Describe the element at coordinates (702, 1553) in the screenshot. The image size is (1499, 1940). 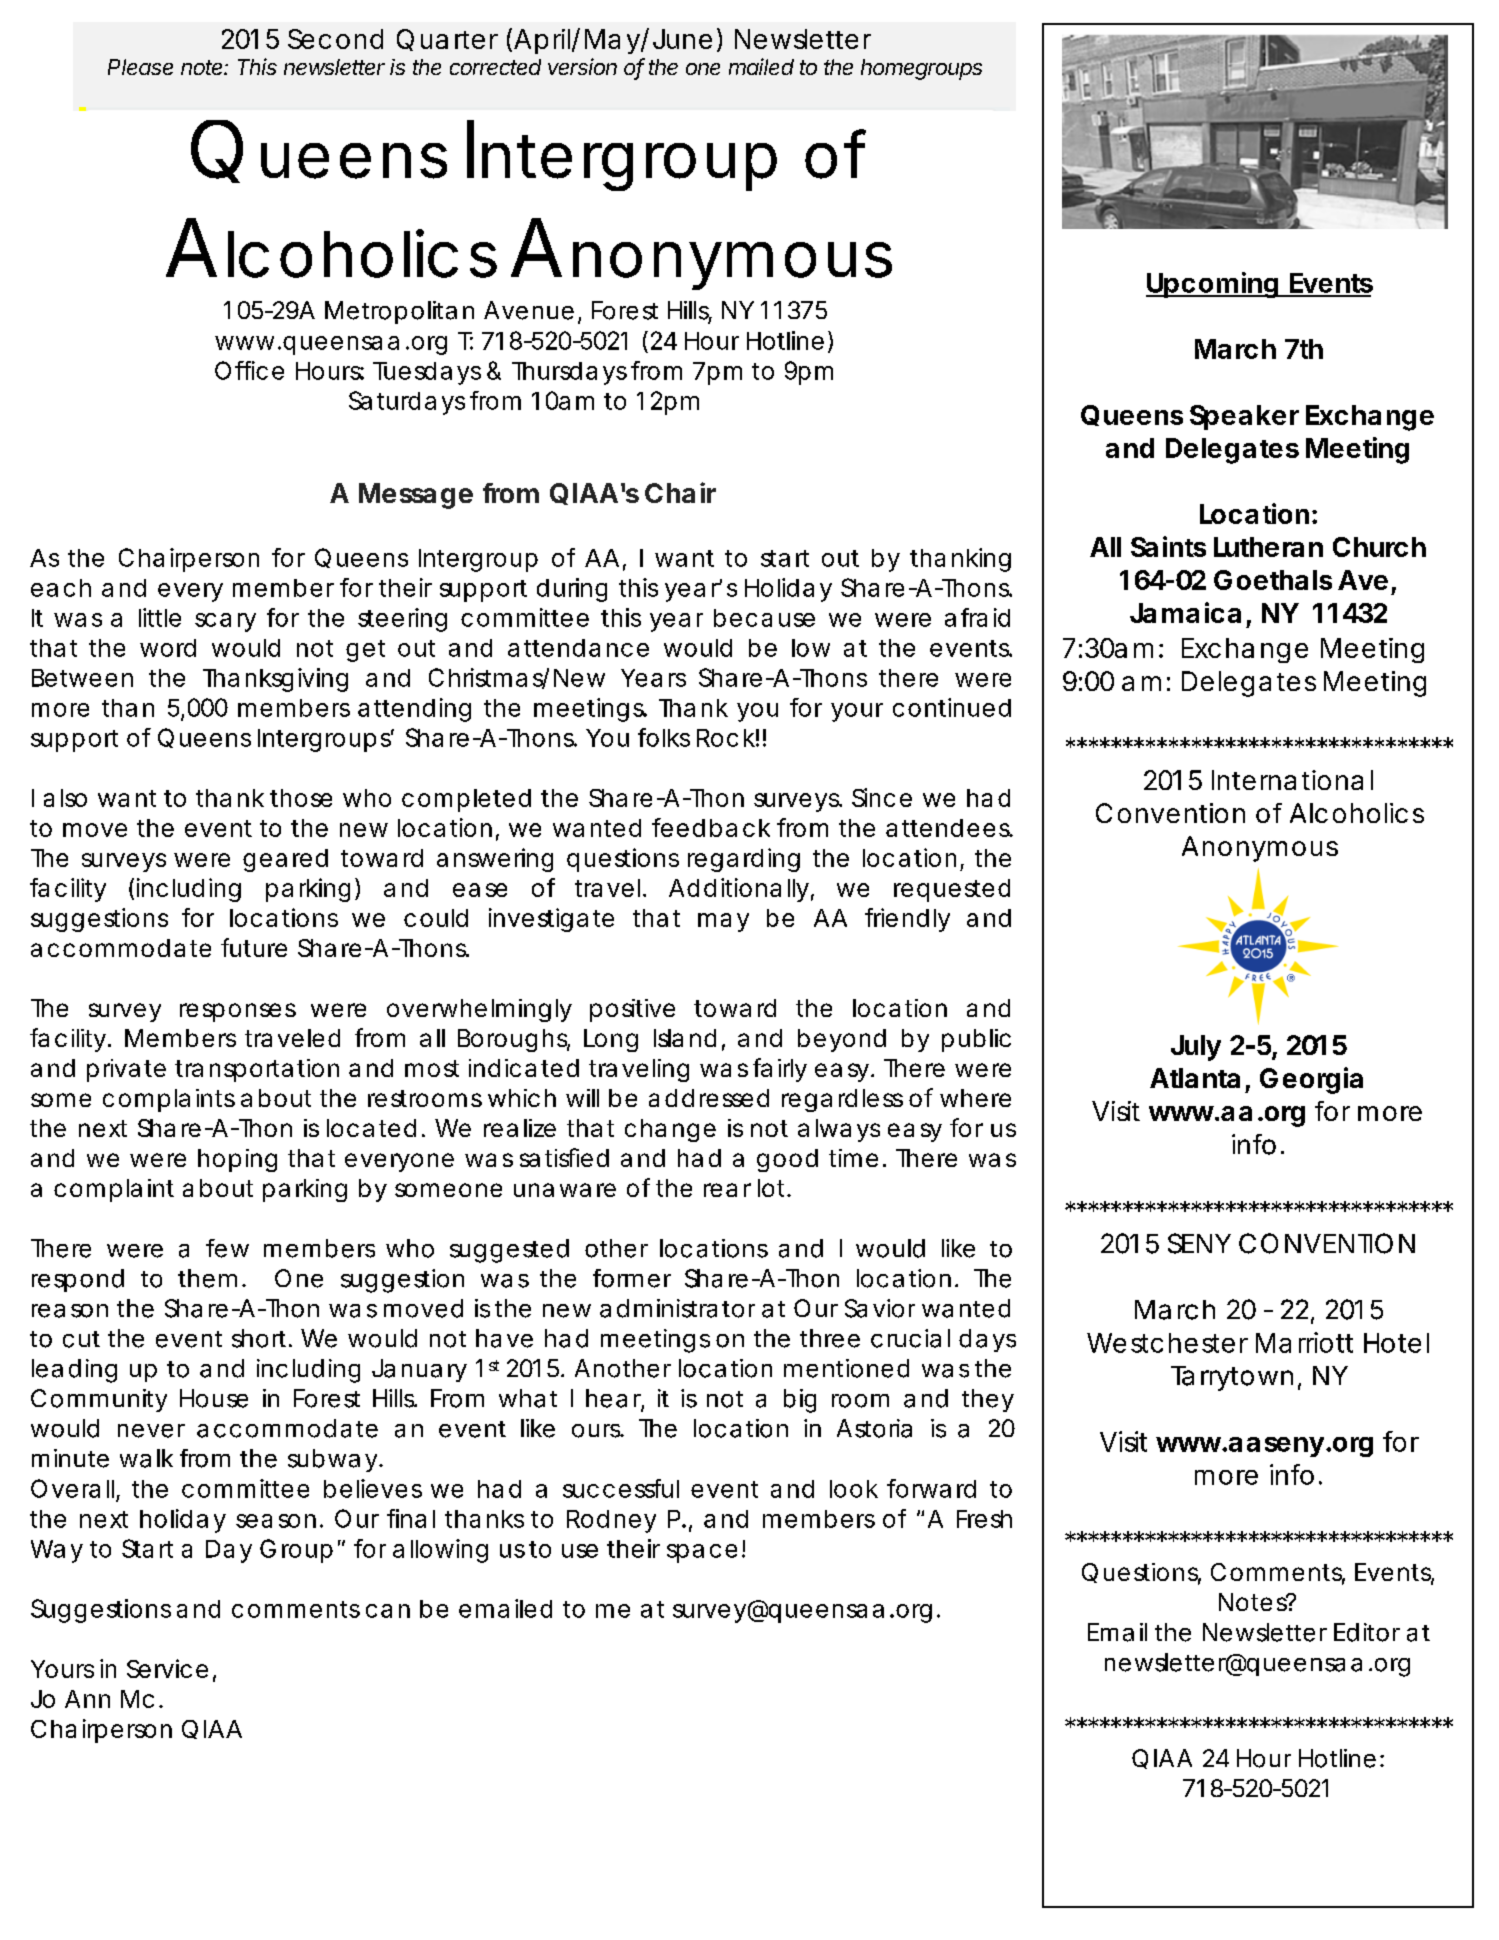
I see `space` at that location.
